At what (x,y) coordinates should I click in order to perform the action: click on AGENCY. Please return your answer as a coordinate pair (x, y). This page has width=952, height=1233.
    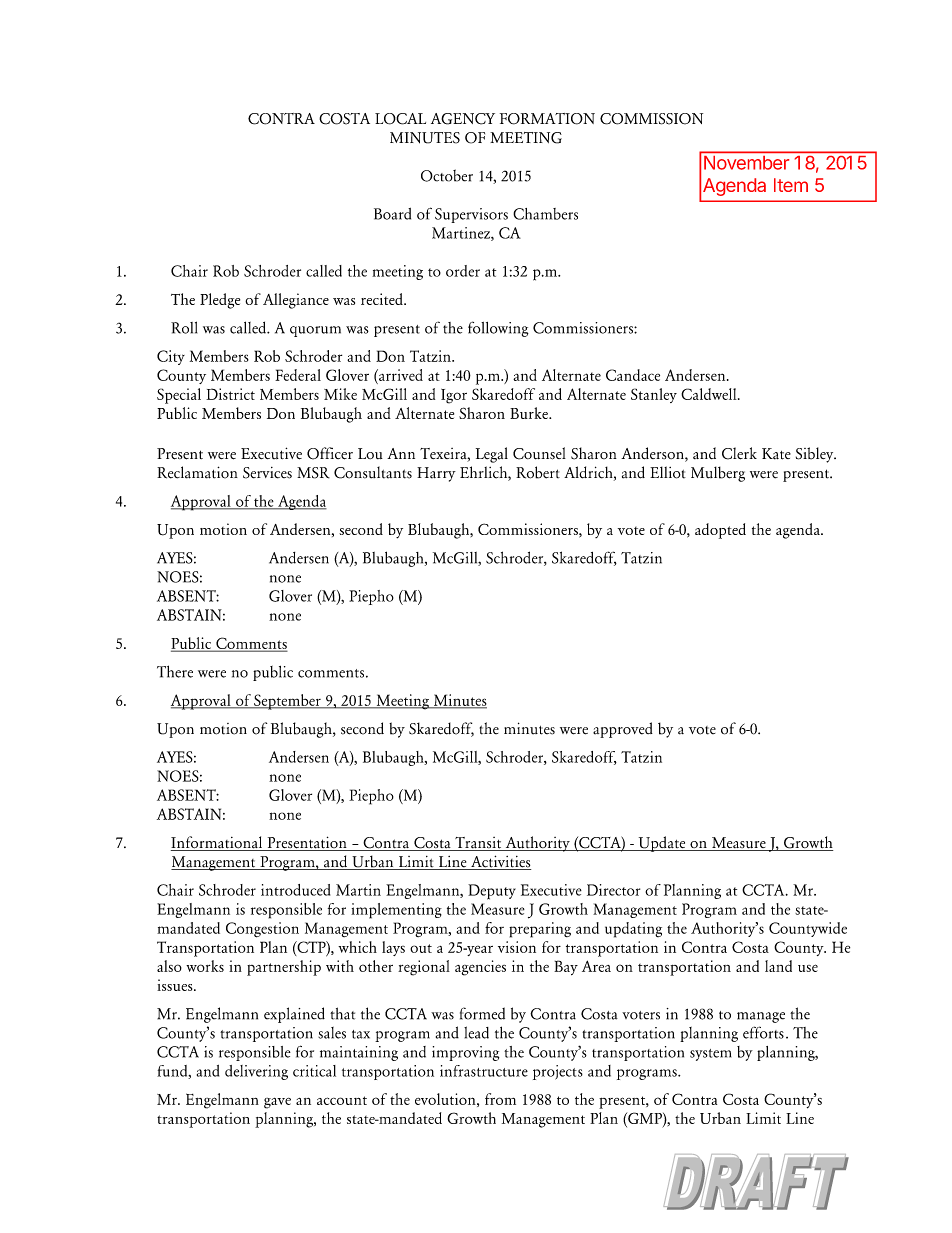
    Looking at the image, I should click on (463, 119).
